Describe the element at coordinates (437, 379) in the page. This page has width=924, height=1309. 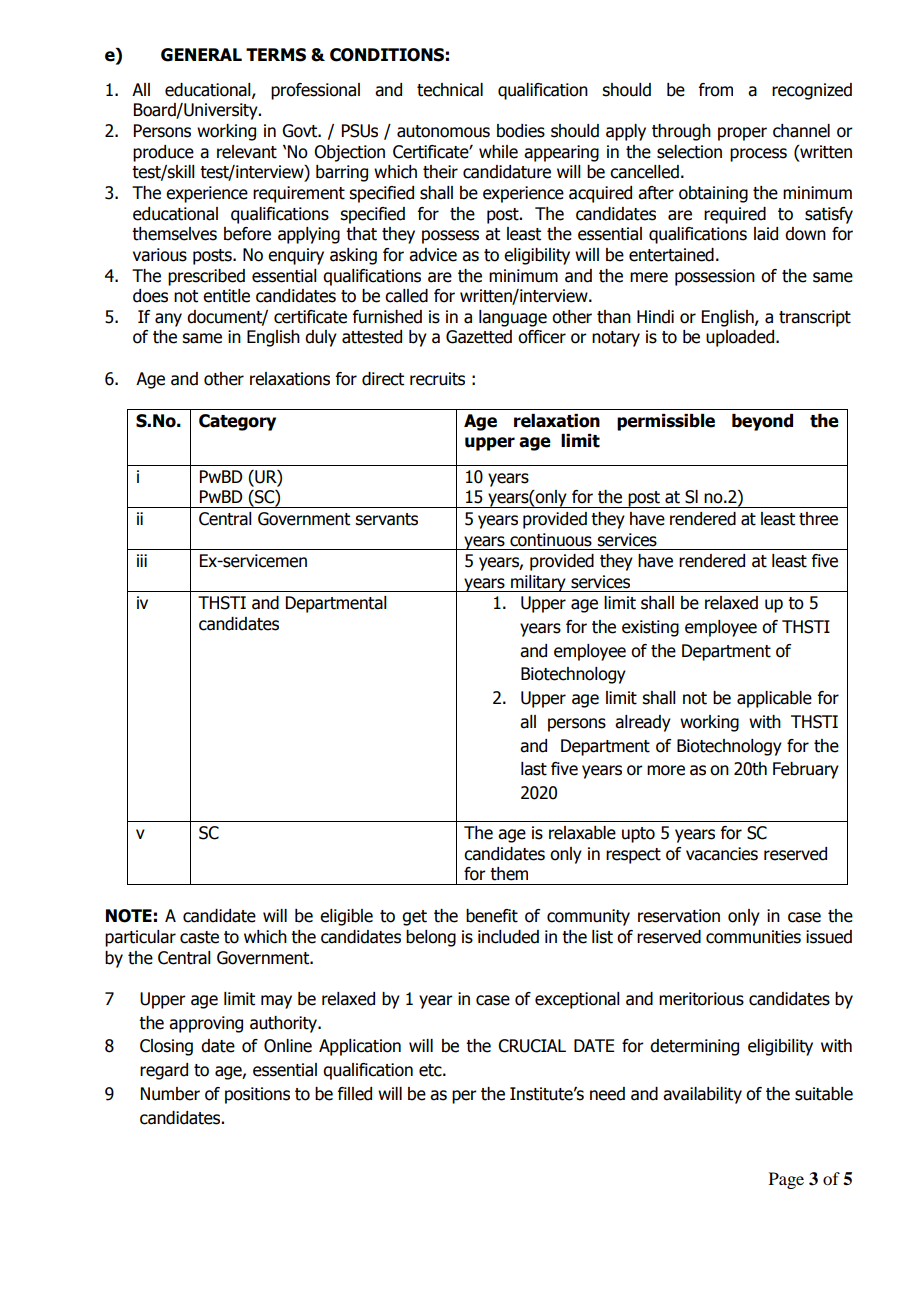
I see `recruits` at that location.
